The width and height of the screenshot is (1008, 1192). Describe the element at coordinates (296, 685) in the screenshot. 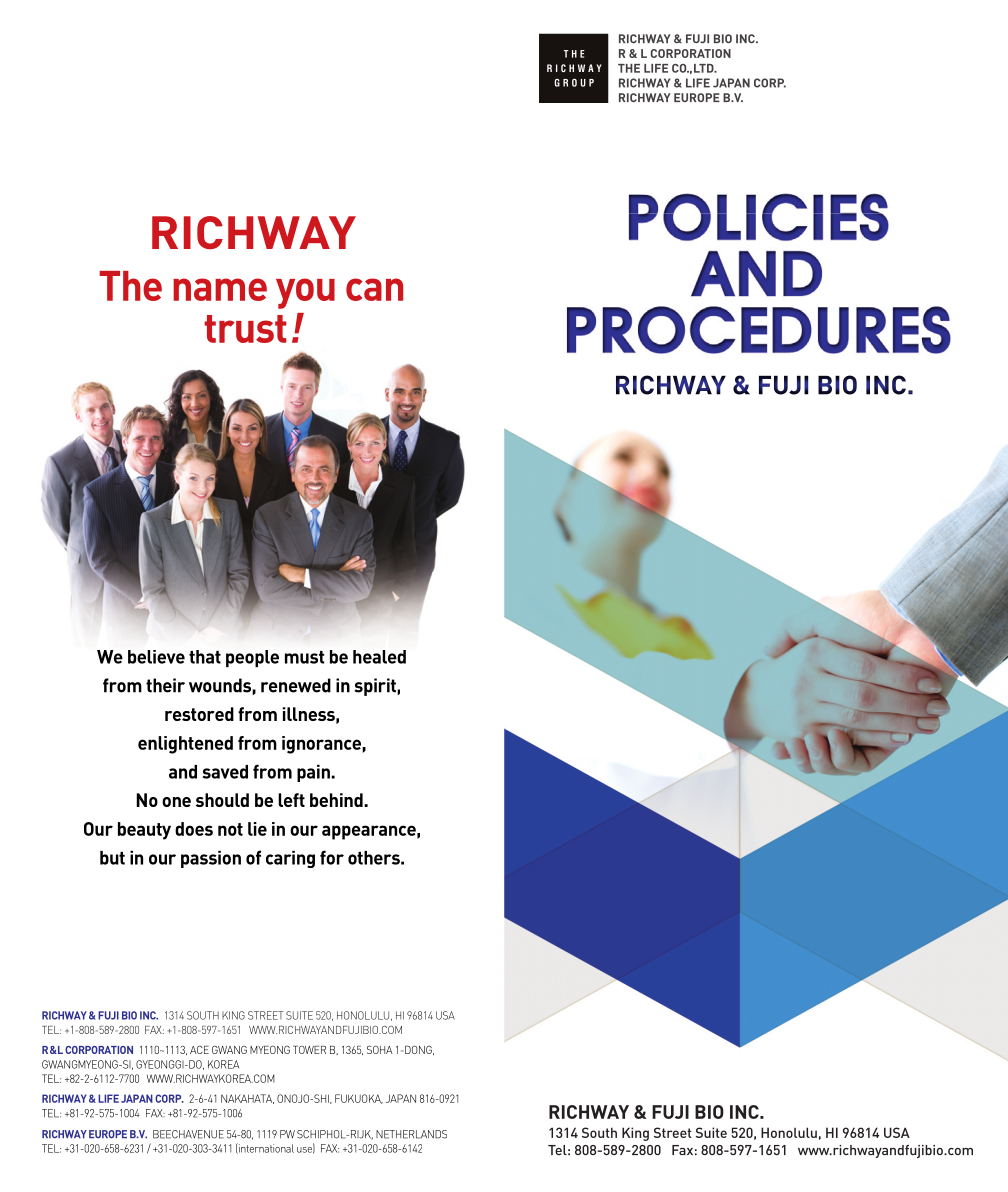

I see `renewed` at that location.
